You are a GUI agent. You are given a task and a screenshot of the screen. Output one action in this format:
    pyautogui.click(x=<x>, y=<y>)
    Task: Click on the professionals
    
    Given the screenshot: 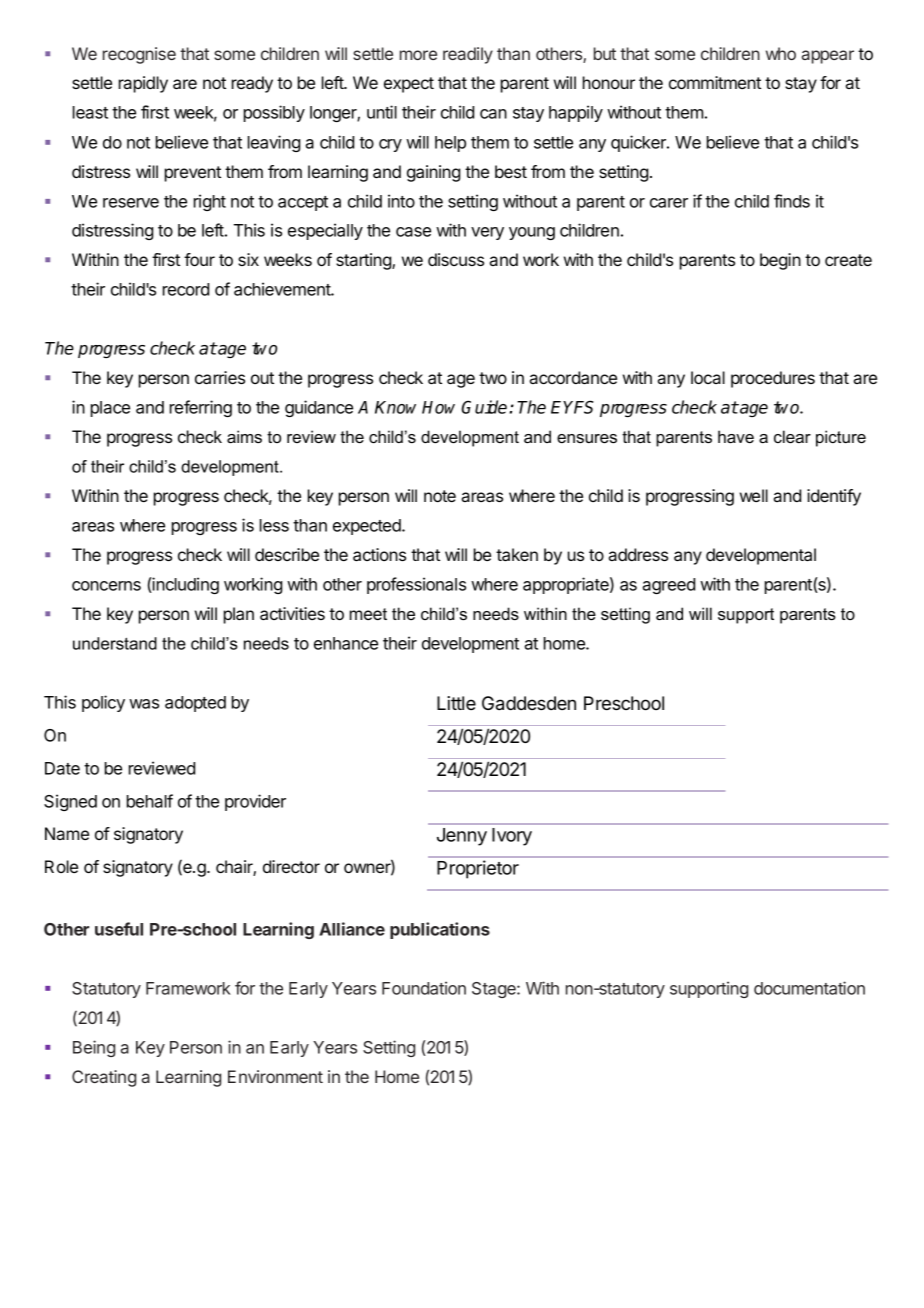 What is the action you would take?
    pyautogui.click(x=416, y=585)
